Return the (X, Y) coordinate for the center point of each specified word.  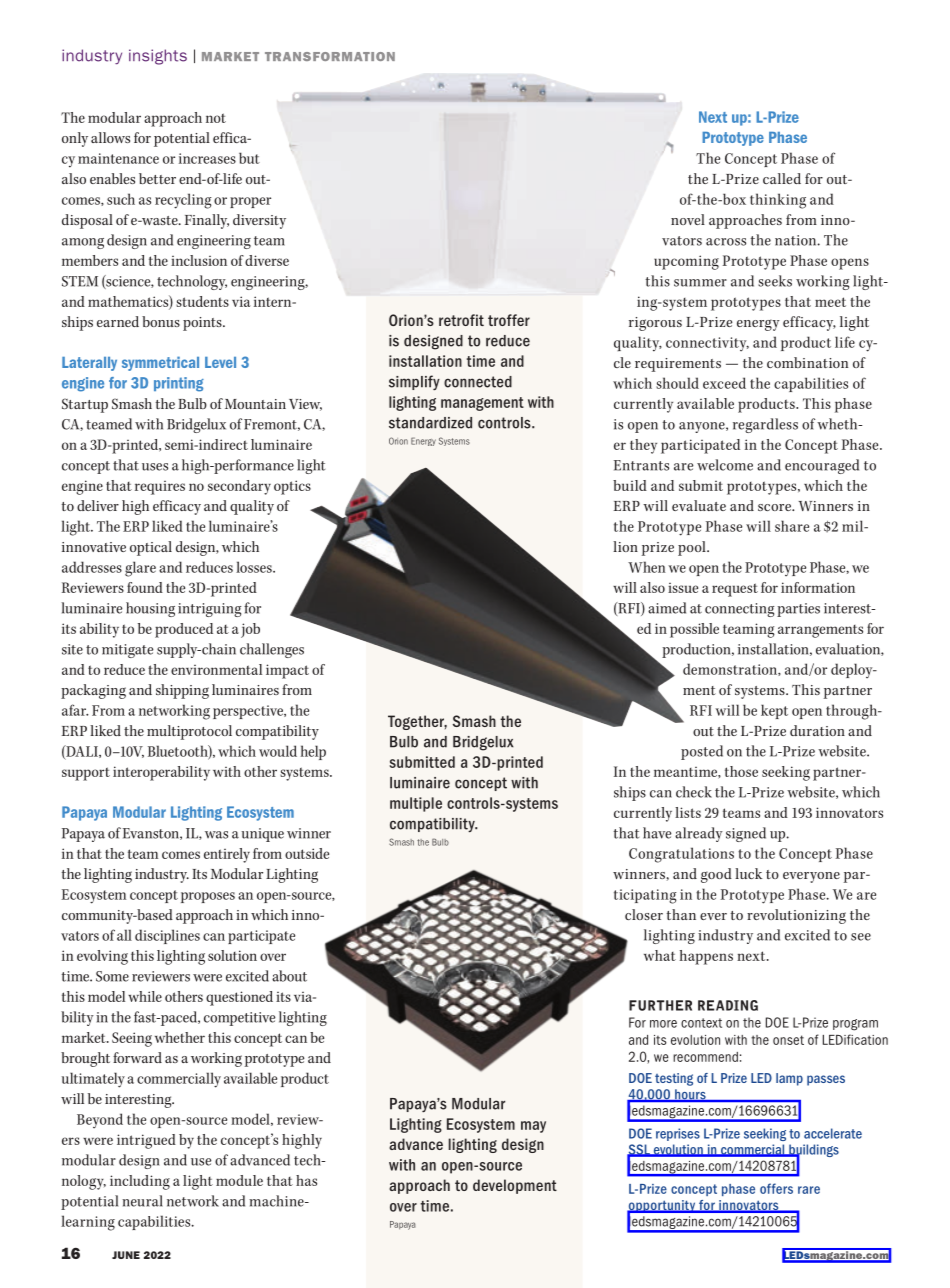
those (741, 771)
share (792, 526)
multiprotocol (189, 732)
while (145, 996)
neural (142, 1201)
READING (728, 1005)
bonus (161, 321)
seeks (775, 281)
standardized (430, 423)
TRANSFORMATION (330, 56)
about (289, 976)
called (782, 178)
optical (151, 548)
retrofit (461, 320)
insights (158, 57)
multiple (416, 804)
